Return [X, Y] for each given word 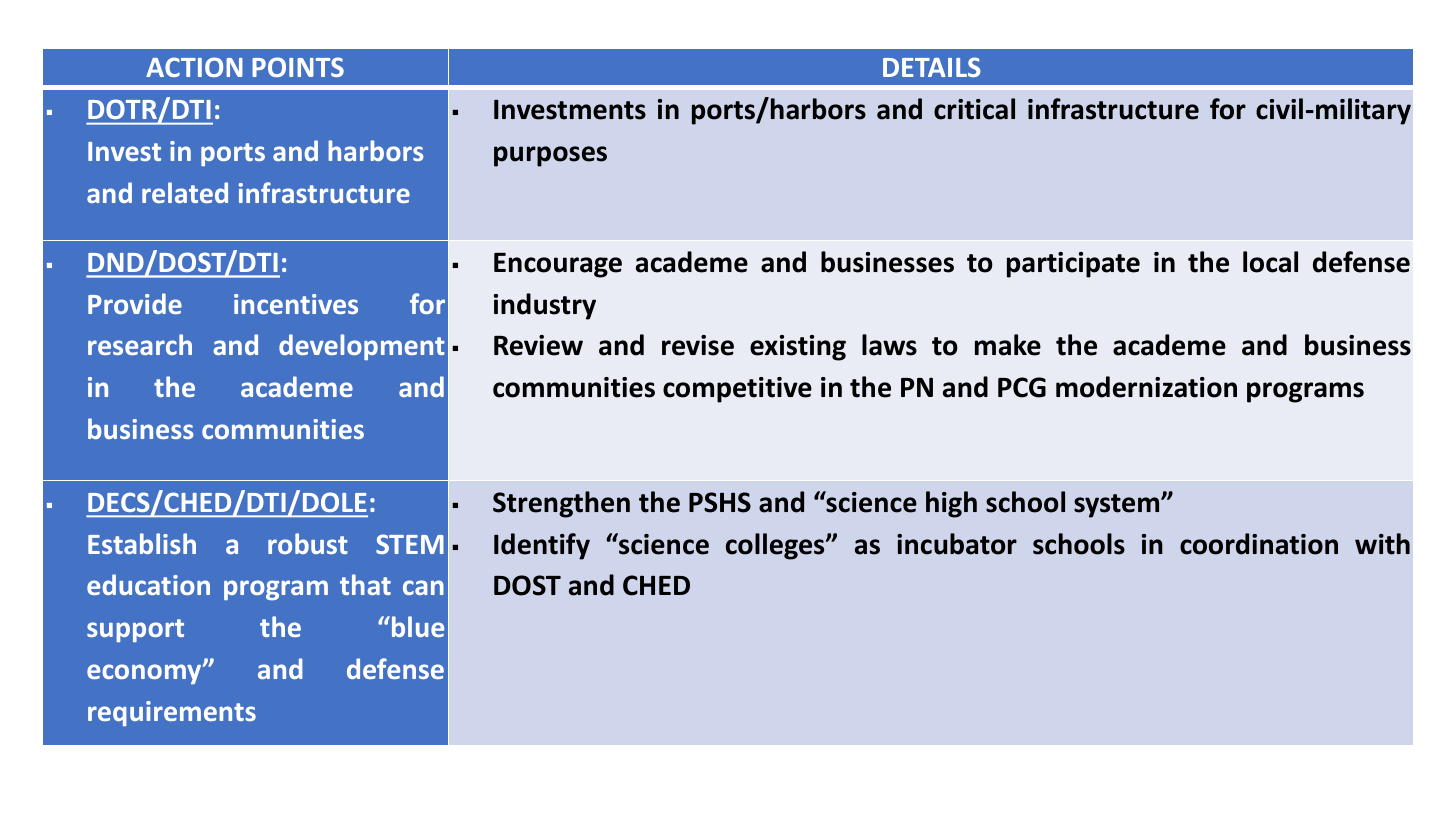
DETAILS [932, 67]
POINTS [298, 67]
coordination [1259, 544]
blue [416, 626]
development [362, 347]
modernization [1146, 387]
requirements [172, 713]
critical [974, 109]
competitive [737, 390]
